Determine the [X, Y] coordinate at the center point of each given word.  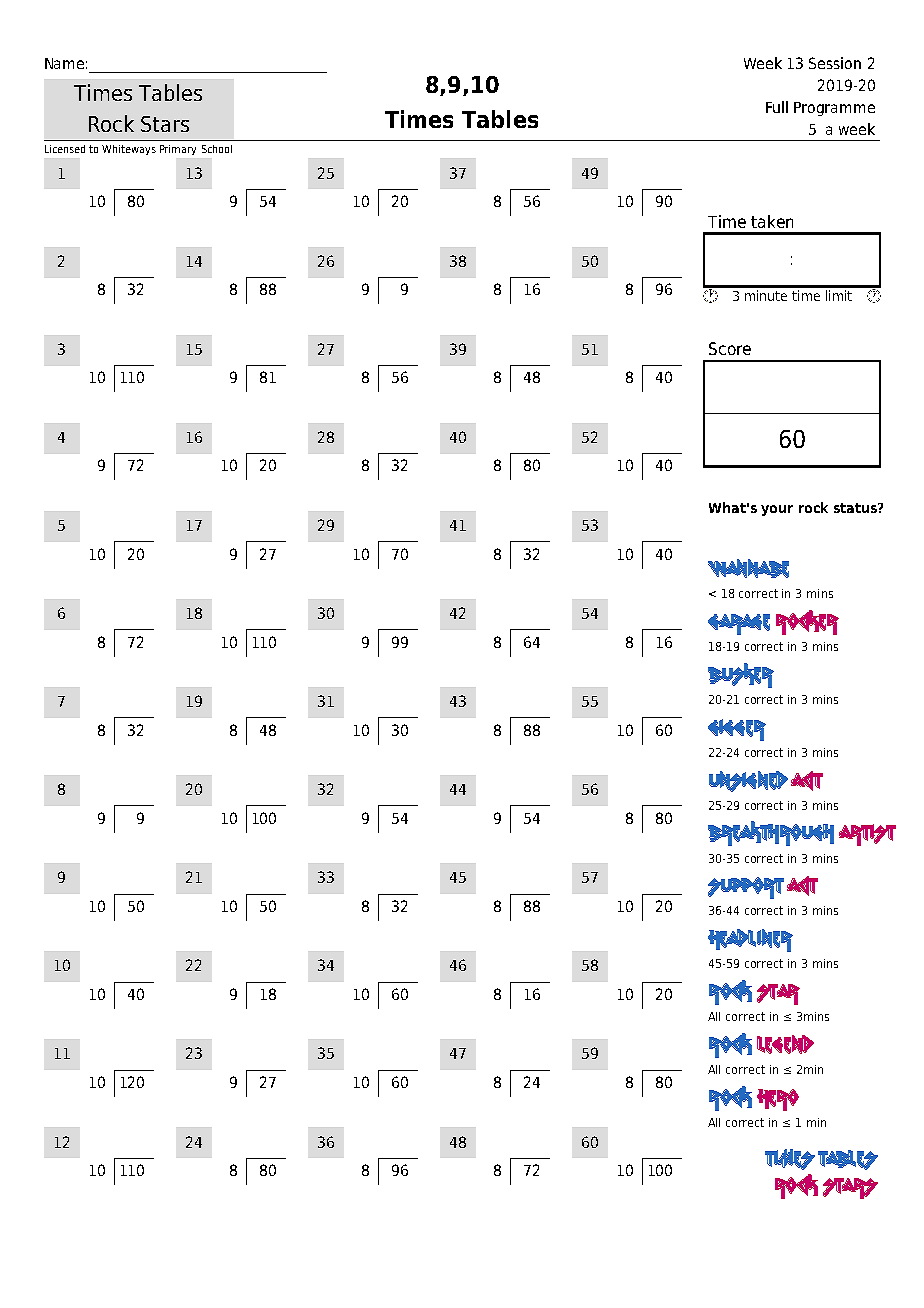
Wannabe [748, 568]
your [777, 510]
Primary [178, 150]
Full [777, 107]
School [217, 149]
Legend [785, 1044]
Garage [739, 624]
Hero [778, 1100]
